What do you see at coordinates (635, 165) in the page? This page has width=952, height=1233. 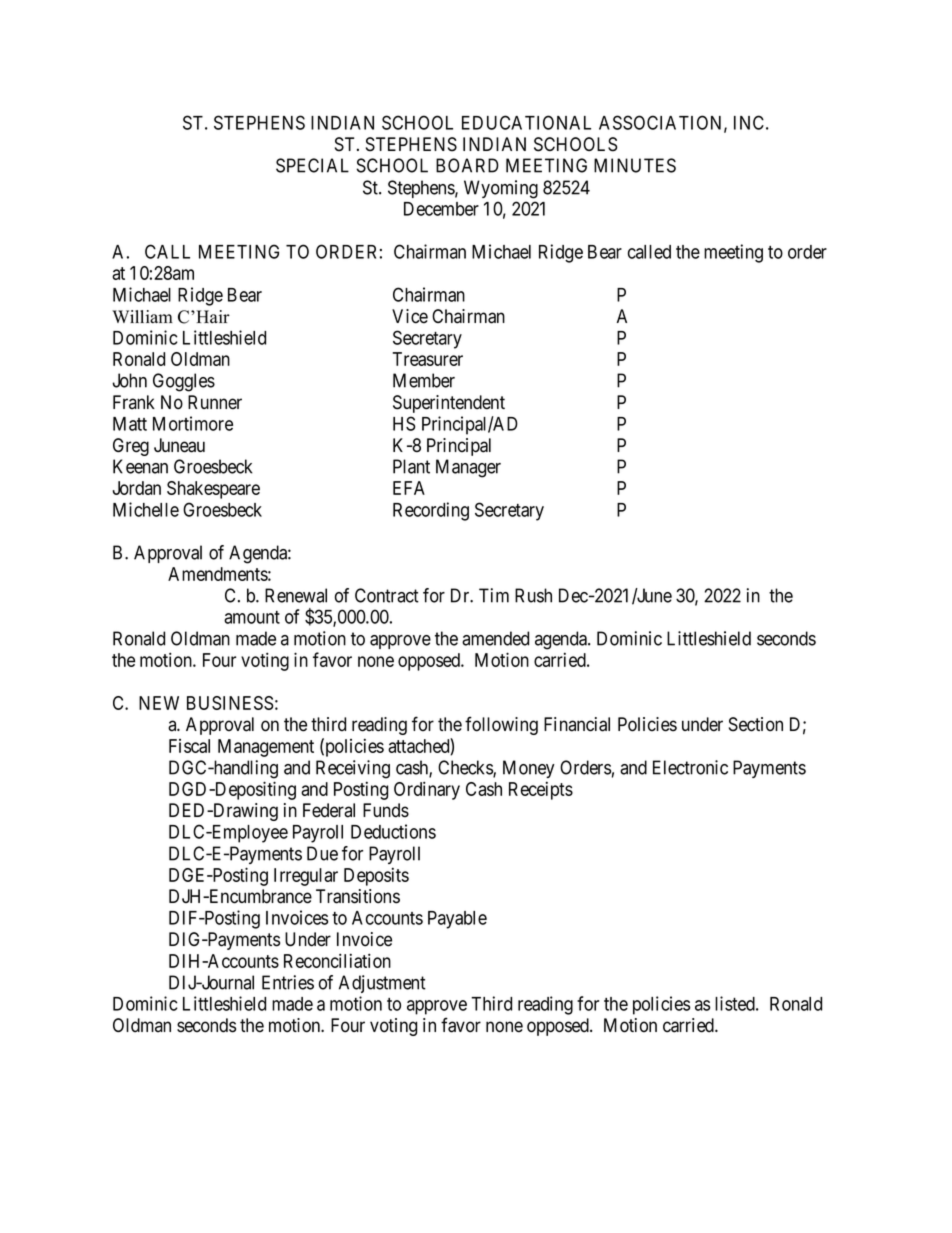 I see `MINUTES` at bounding box center [635, 165].
